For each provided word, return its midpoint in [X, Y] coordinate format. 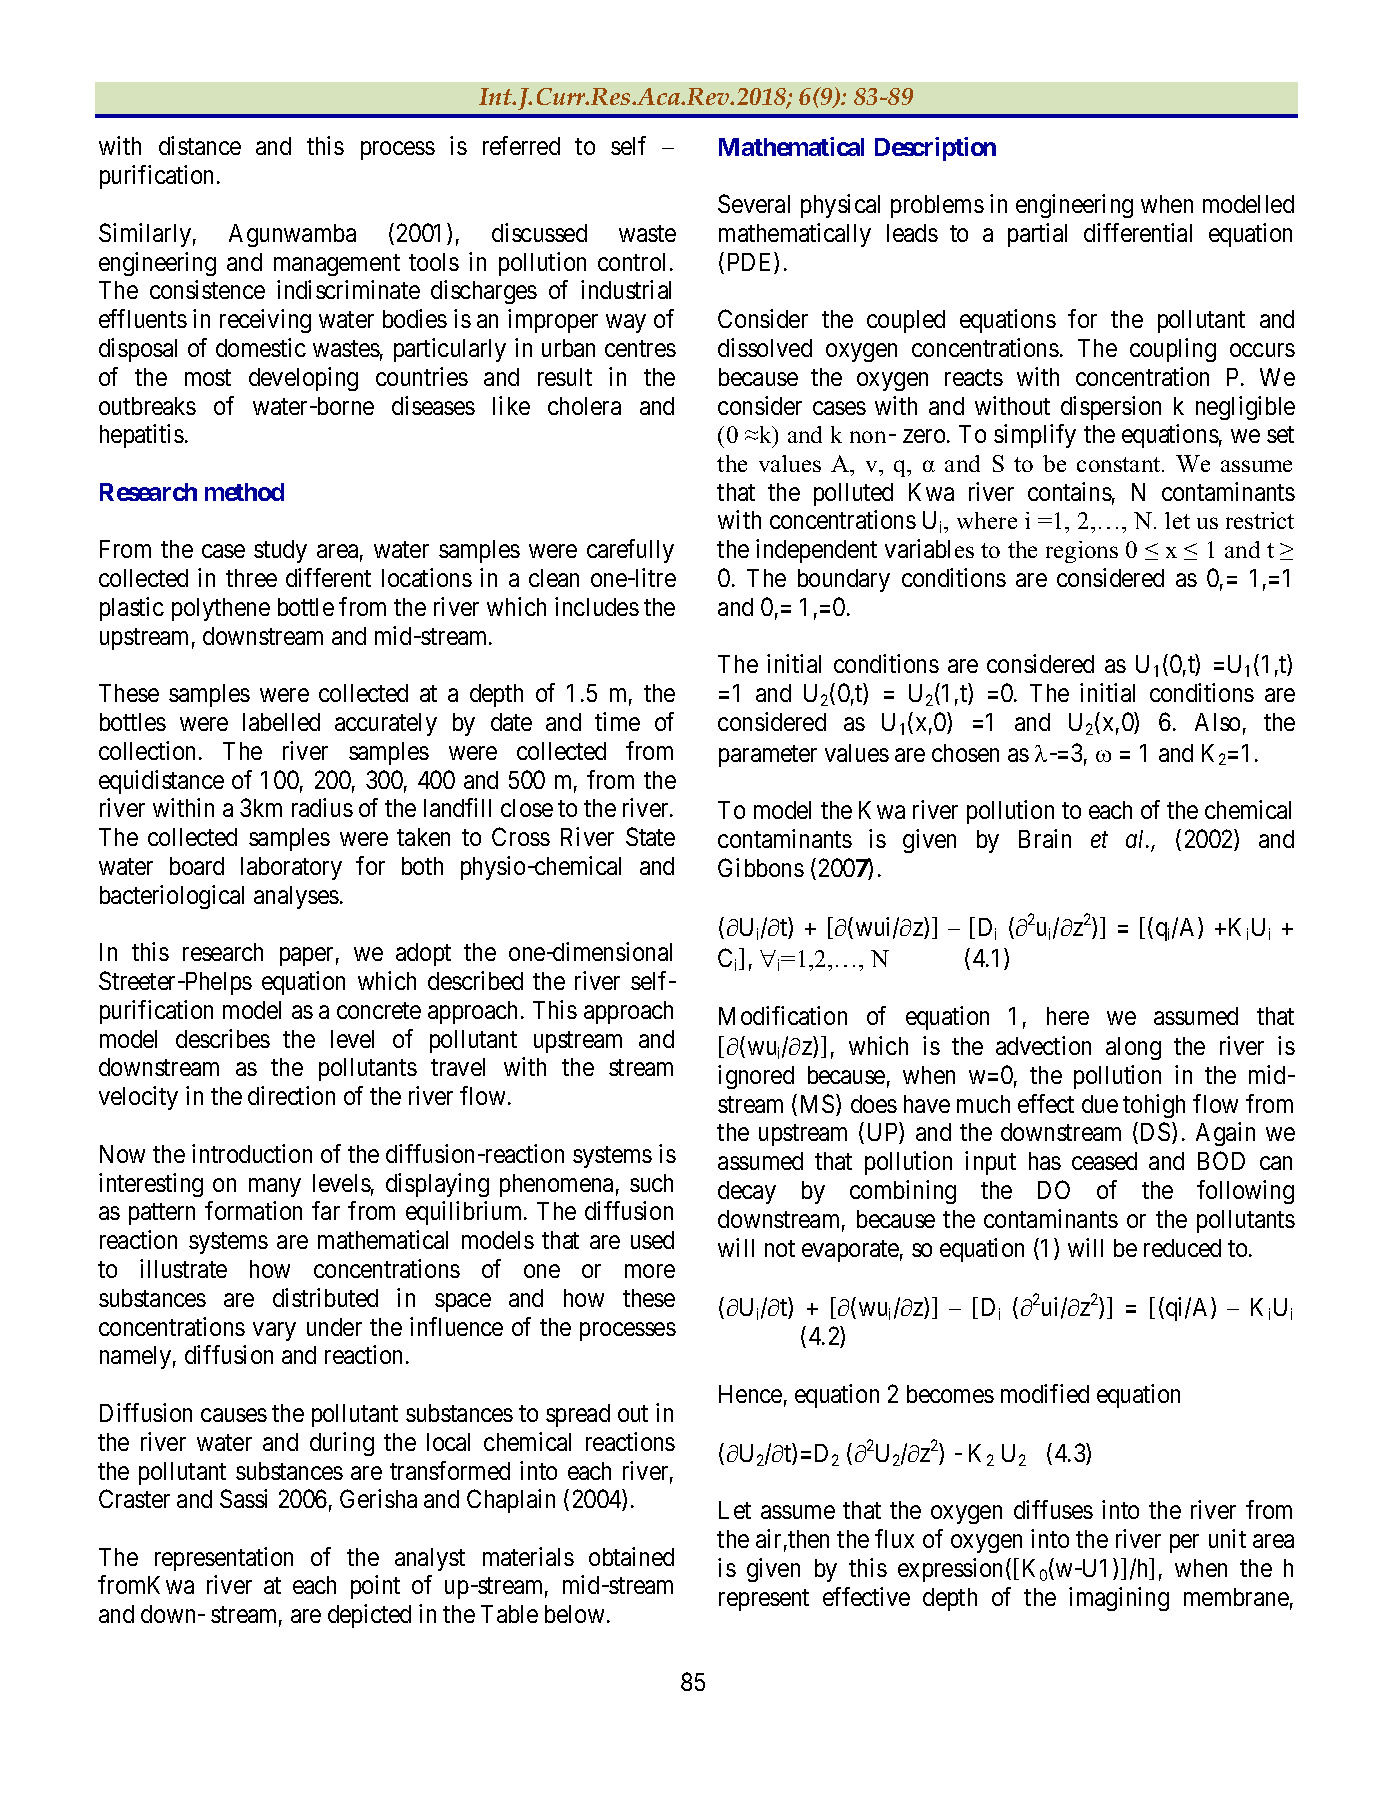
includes [597, 606]
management [337, 265]
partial [1037, 235]
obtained [631, 1556]
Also [1217, 722]
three [251, 578]
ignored [756, 1077]
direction [291, 1095]
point [375, 1587]
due [1100, 1104]
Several [754, 203]
